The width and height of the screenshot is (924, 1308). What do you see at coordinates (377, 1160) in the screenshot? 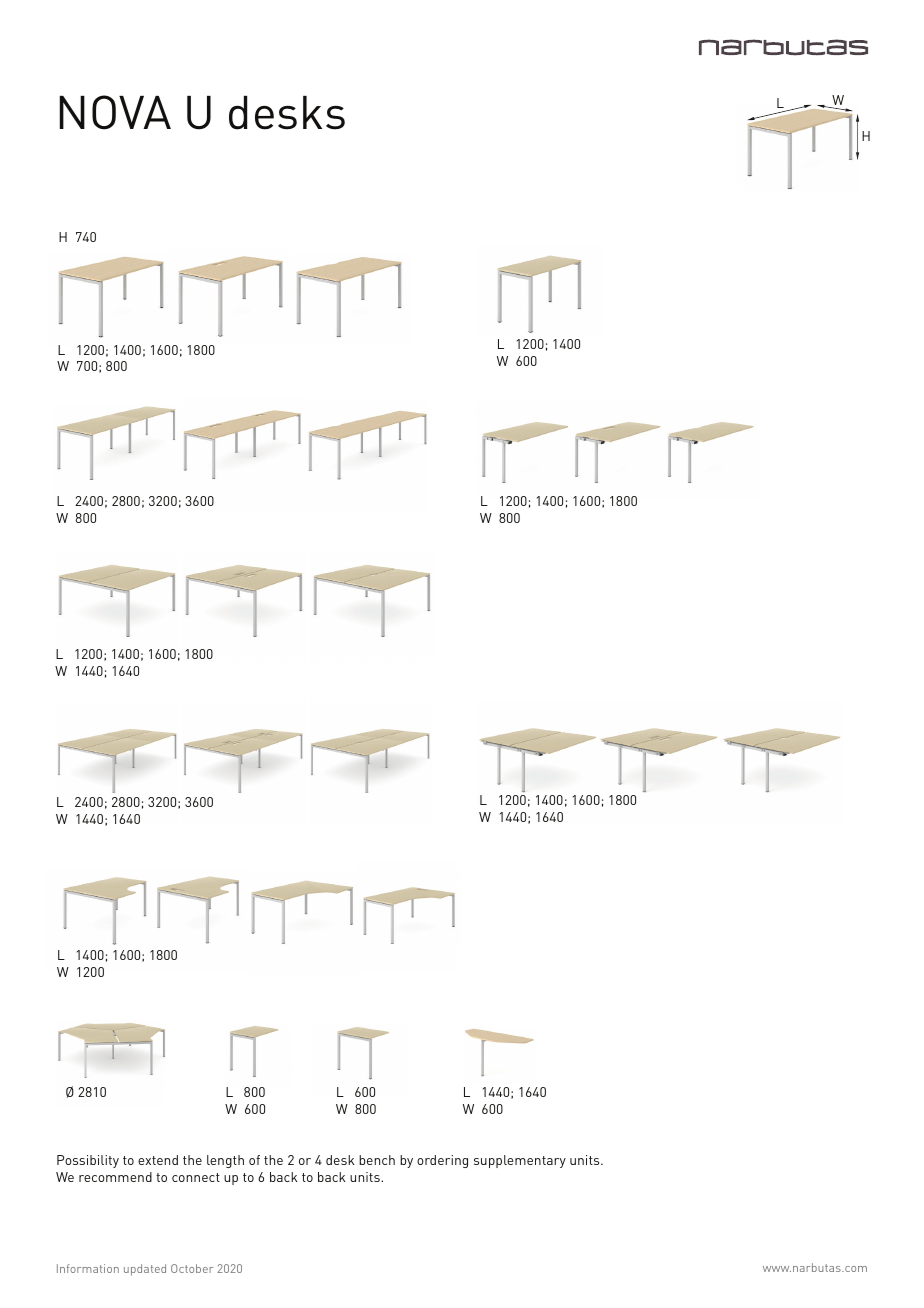
I see `bench` at bounding box center [377, 1160].
